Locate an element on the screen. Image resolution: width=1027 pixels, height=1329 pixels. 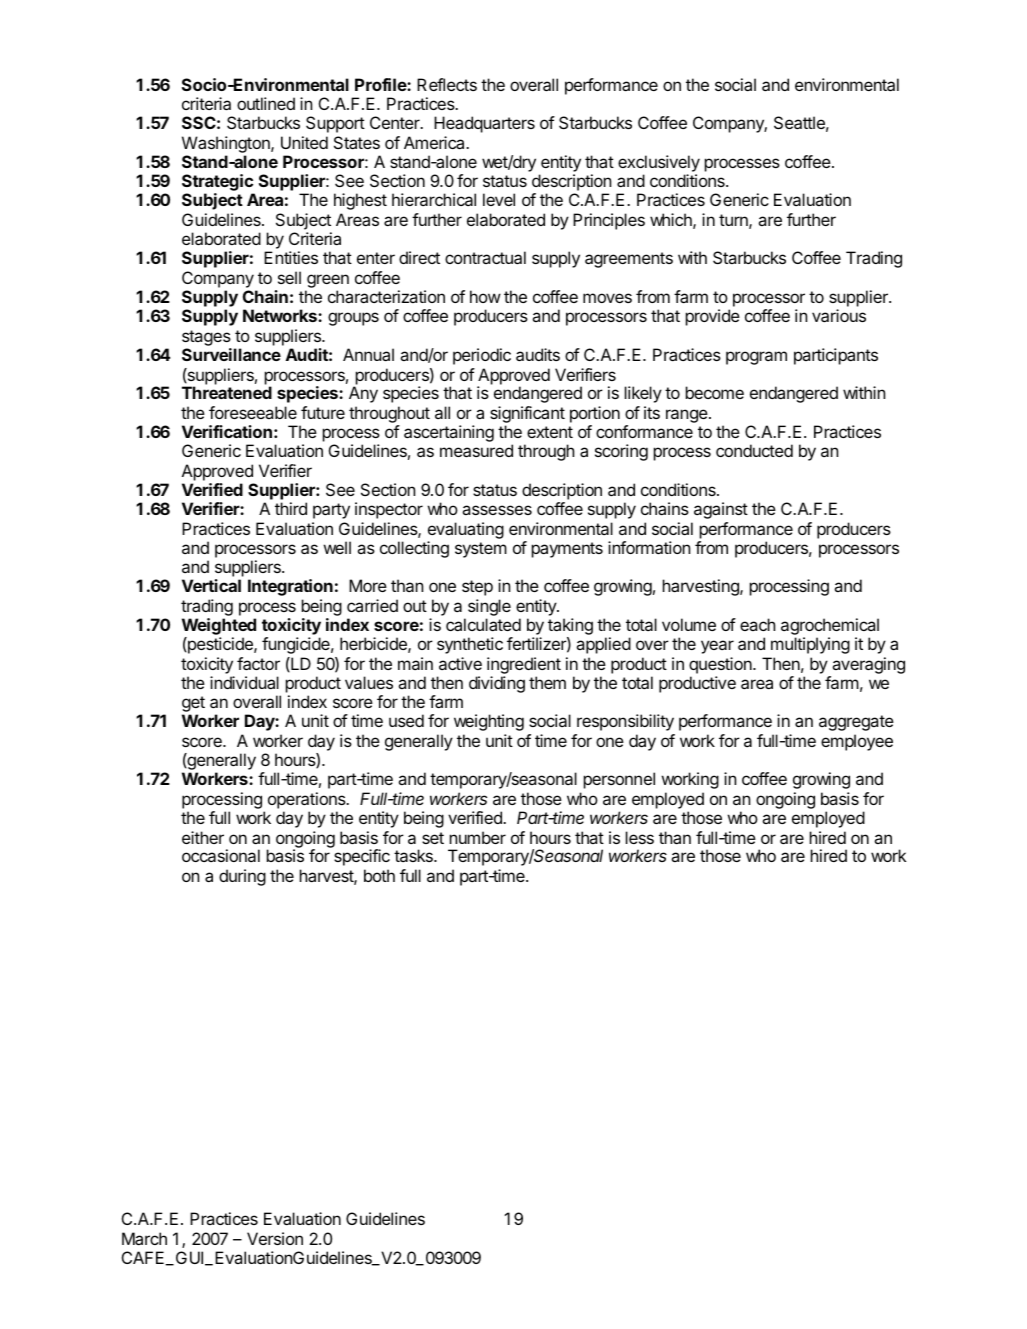
Headquarters is located at coordinates (484, 124).
